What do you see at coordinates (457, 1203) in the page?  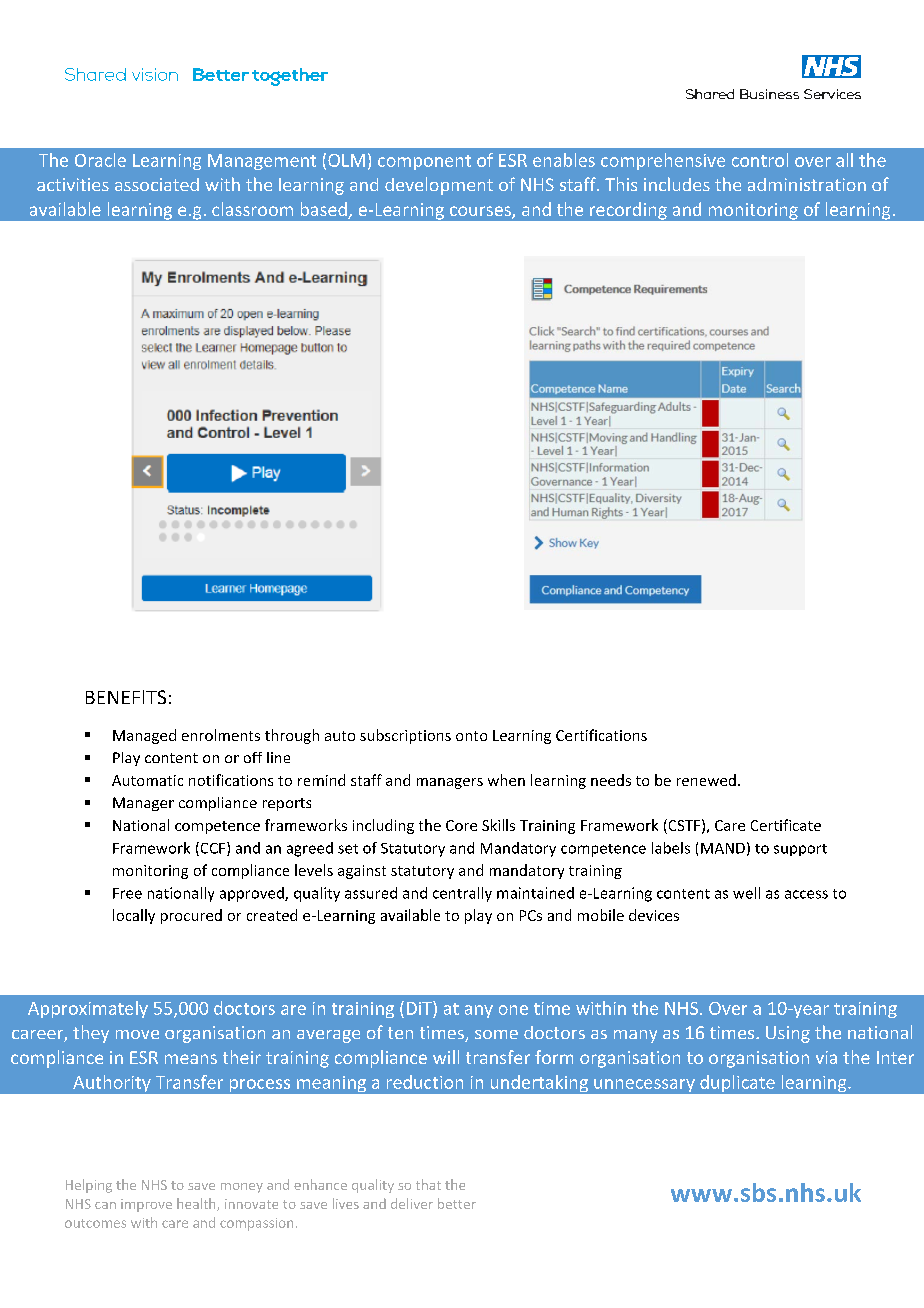 I see `better` at bounding box center [457, 1203].
